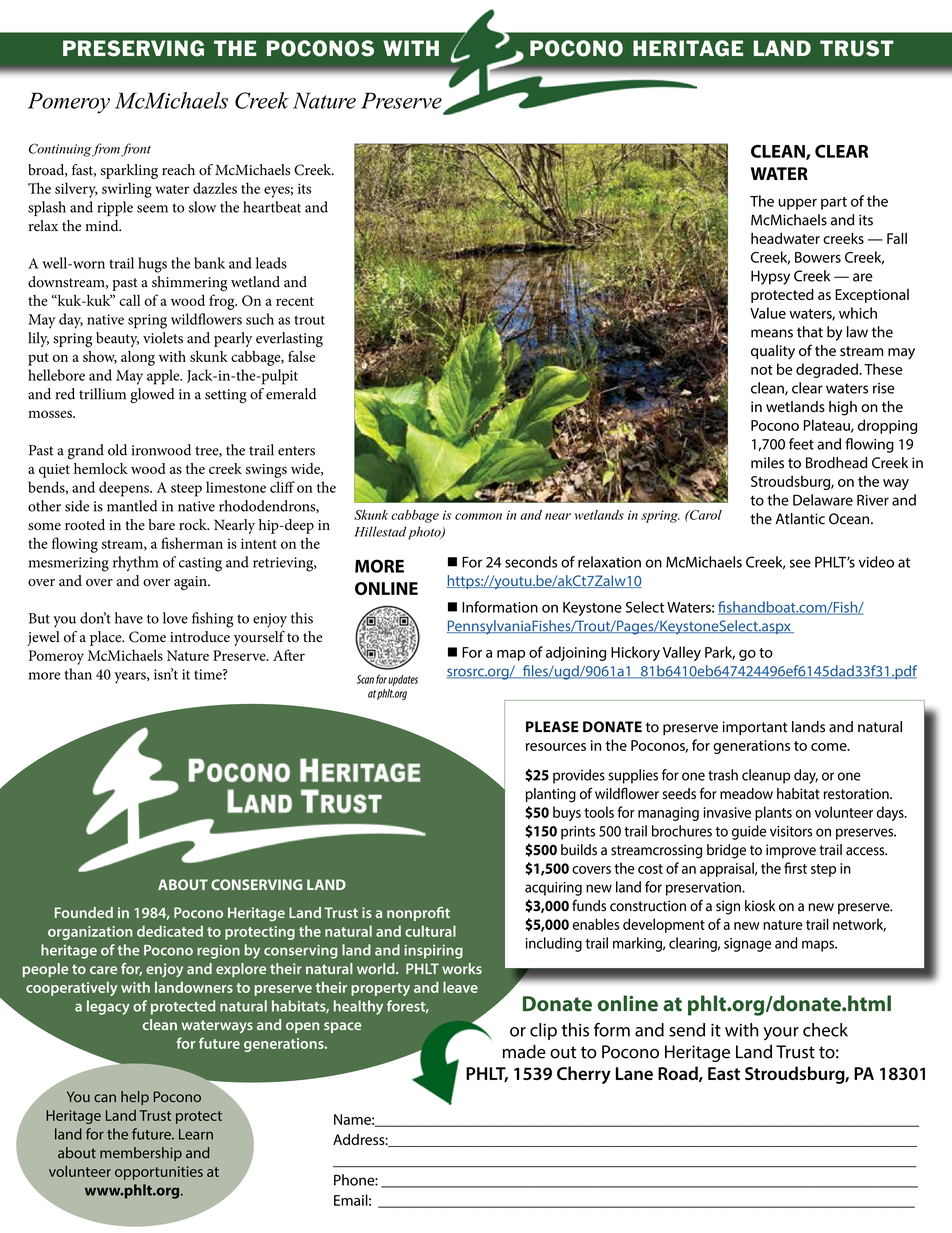 This page has height=1233, width=952. Describe the element at coordinates (531, 562) in the page. I see `seconds` at that location.
